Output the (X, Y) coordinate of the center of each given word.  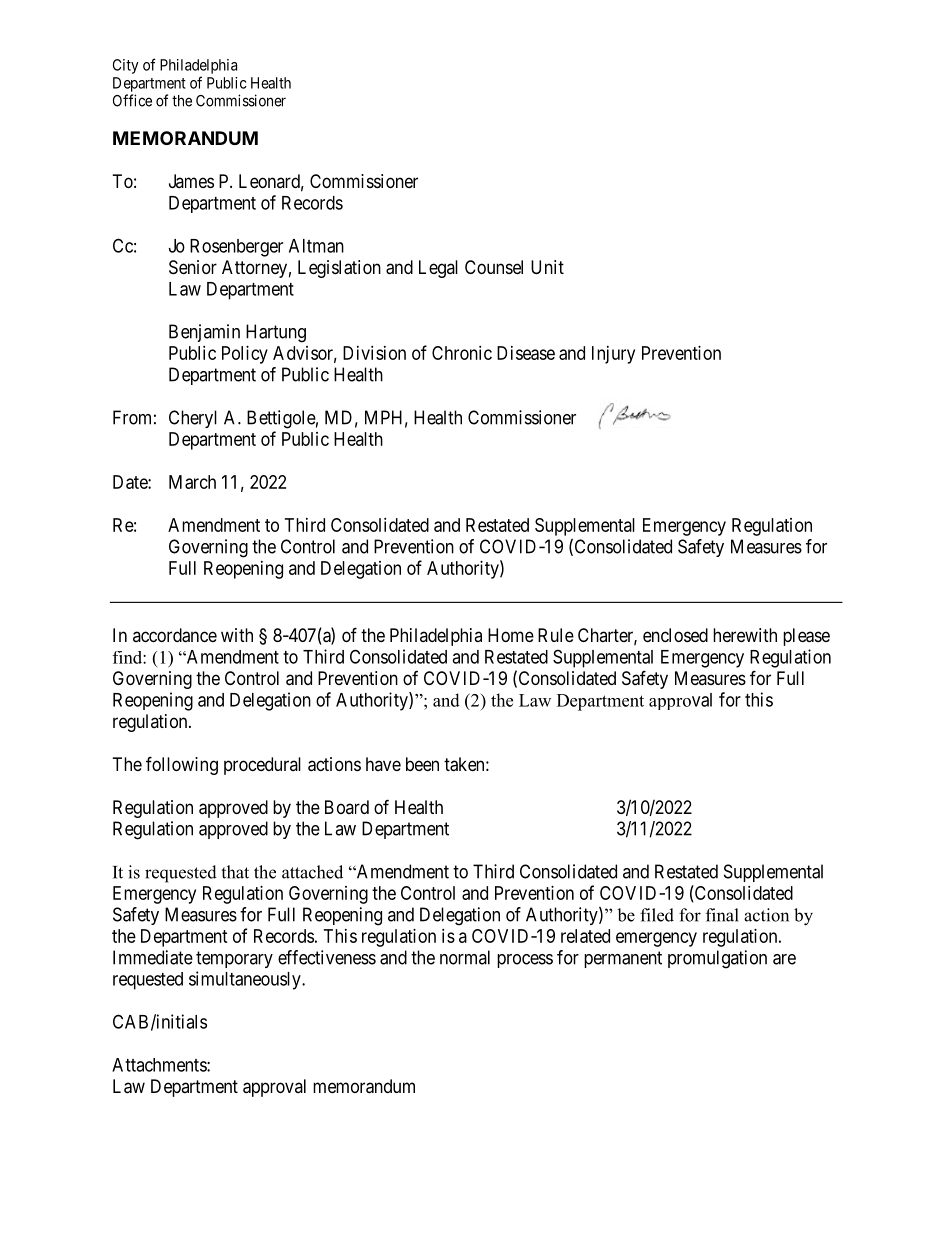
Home (511, 635)
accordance (175, 635)
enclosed (675, 635)
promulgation (717, 959)
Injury (613, 355)
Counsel (494, 267)
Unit (547, 267)
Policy (245, 355)
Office (132, 100)
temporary (234, 959)
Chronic (462, 353)
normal (465, 957)
